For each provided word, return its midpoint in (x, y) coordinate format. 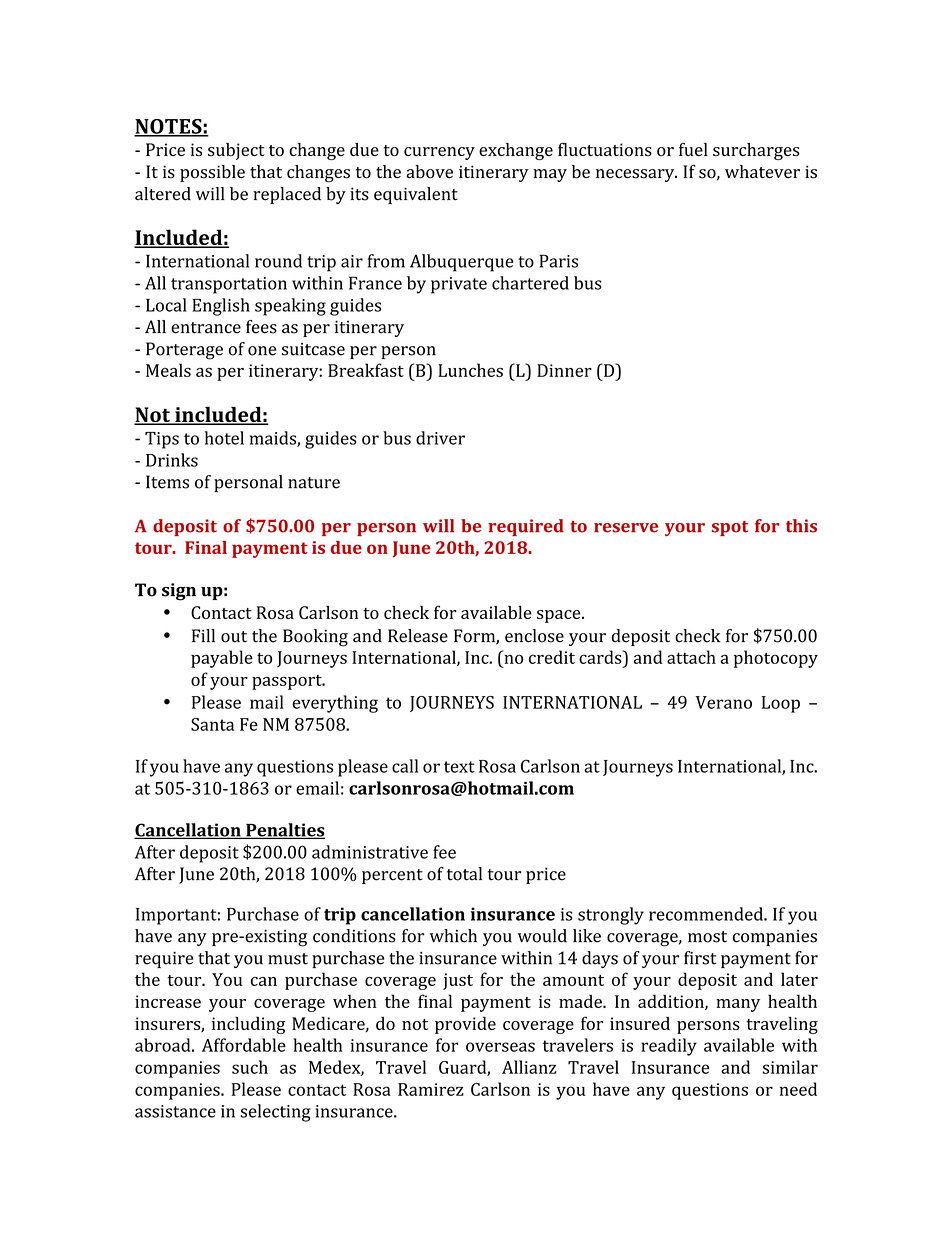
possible (212, 173)
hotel (224, 438)
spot (730, 528)
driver (440, 438)
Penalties (284, 831)
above (430, 172)
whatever (762, 172)
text (459, 767)
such (250, 1067)
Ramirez (431, 1089)
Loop (781, 704)
